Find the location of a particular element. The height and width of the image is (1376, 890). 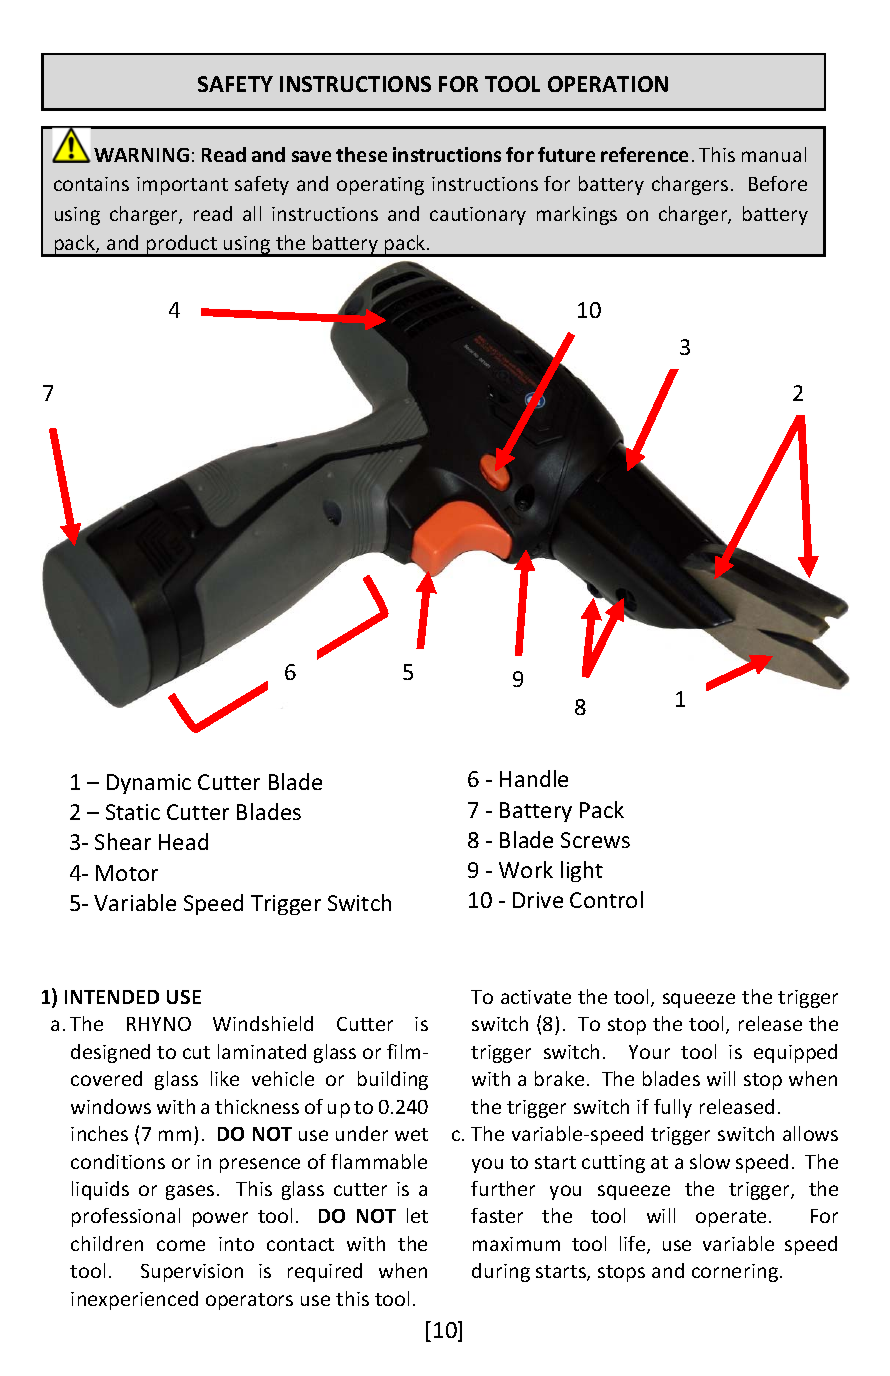

equipped is located at coordinates (795, 1053).
